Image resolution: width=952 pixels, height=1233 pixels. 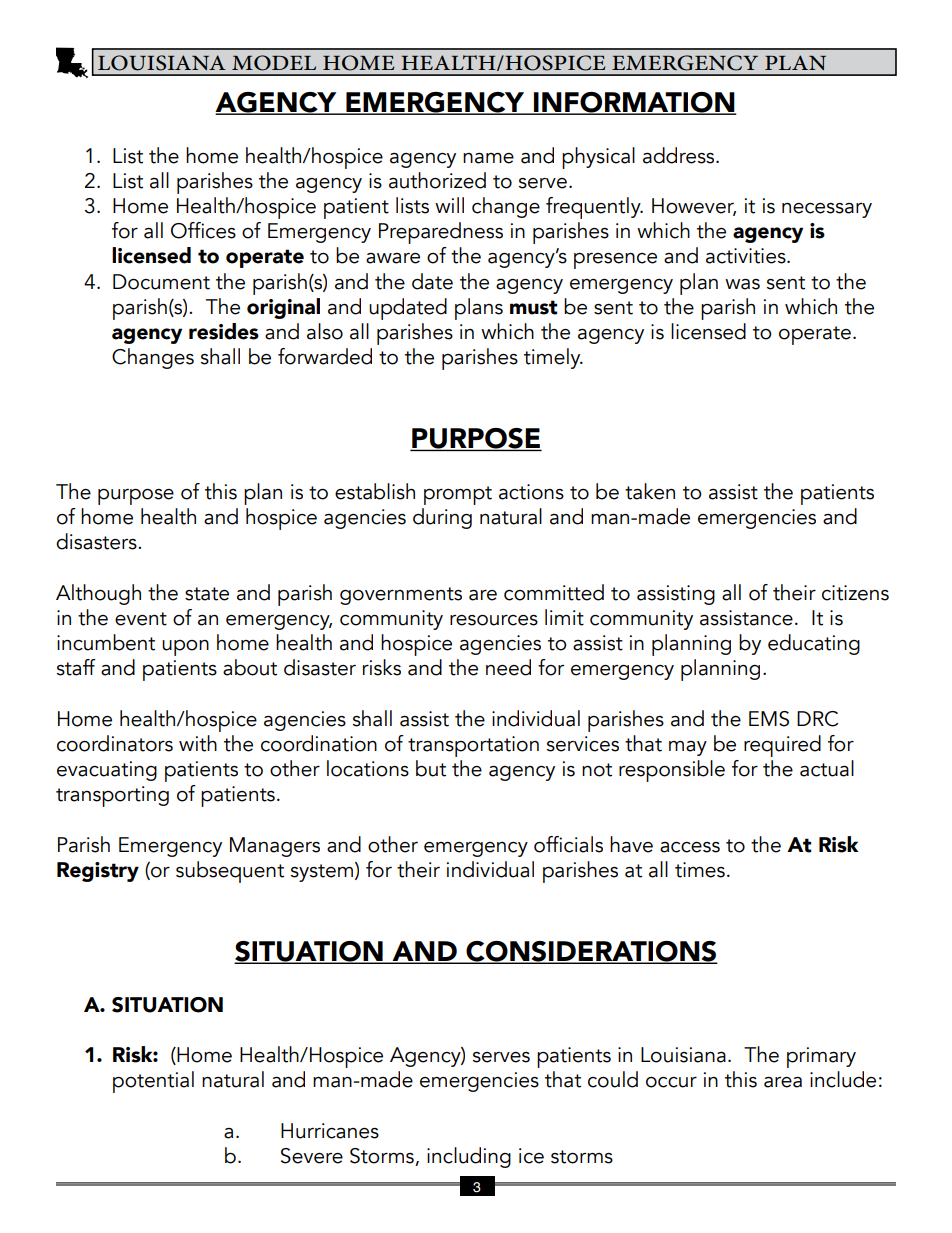 What do you see at coordinates (782, 746) in the screenshot?
I see `required` at bounding box center [782, 746].
